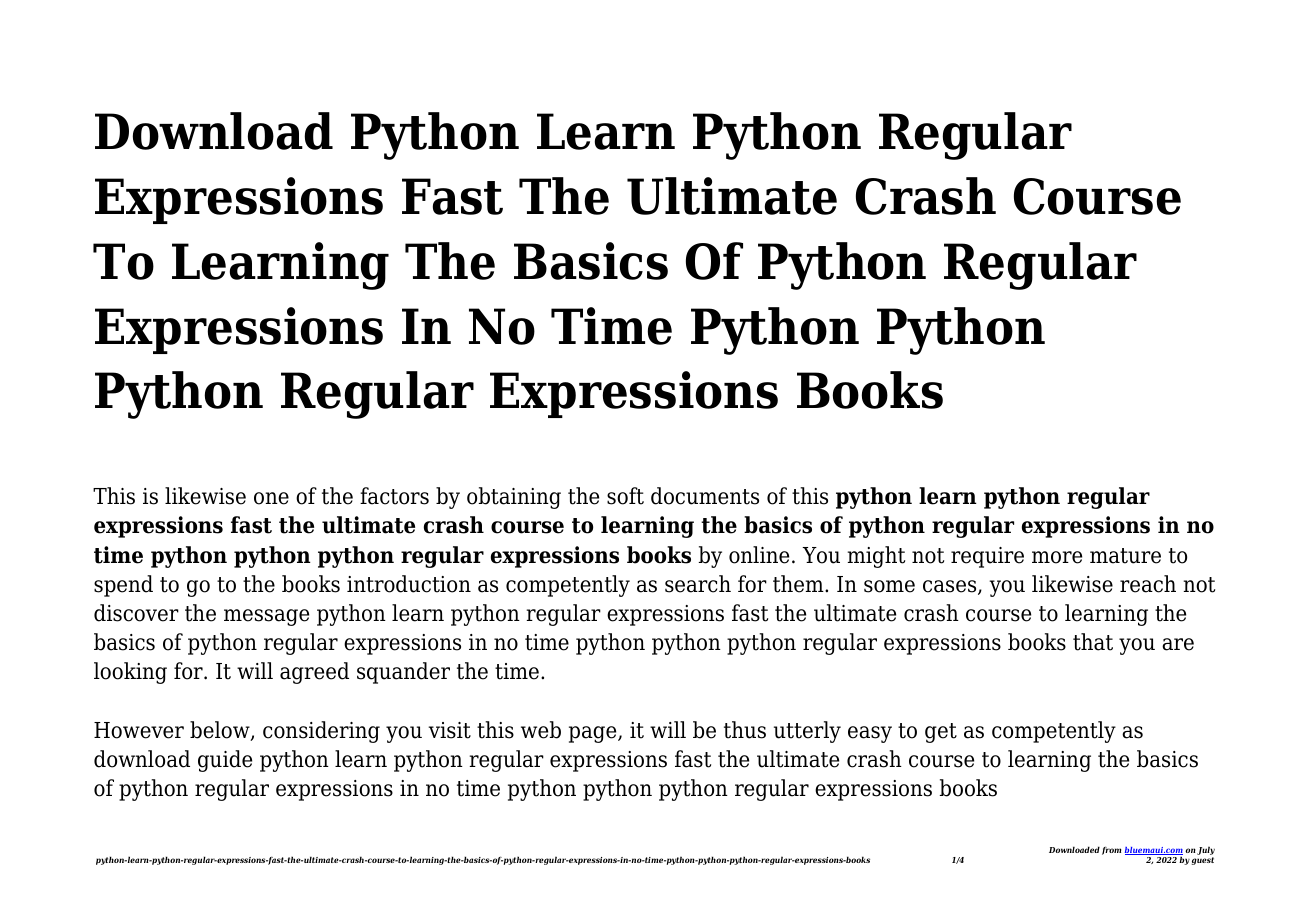 The height and width of the image is (924, 1311). What do you see at coordinates (1093, 642) in the image?
I see `that` at bounding box center [1093, 642].
